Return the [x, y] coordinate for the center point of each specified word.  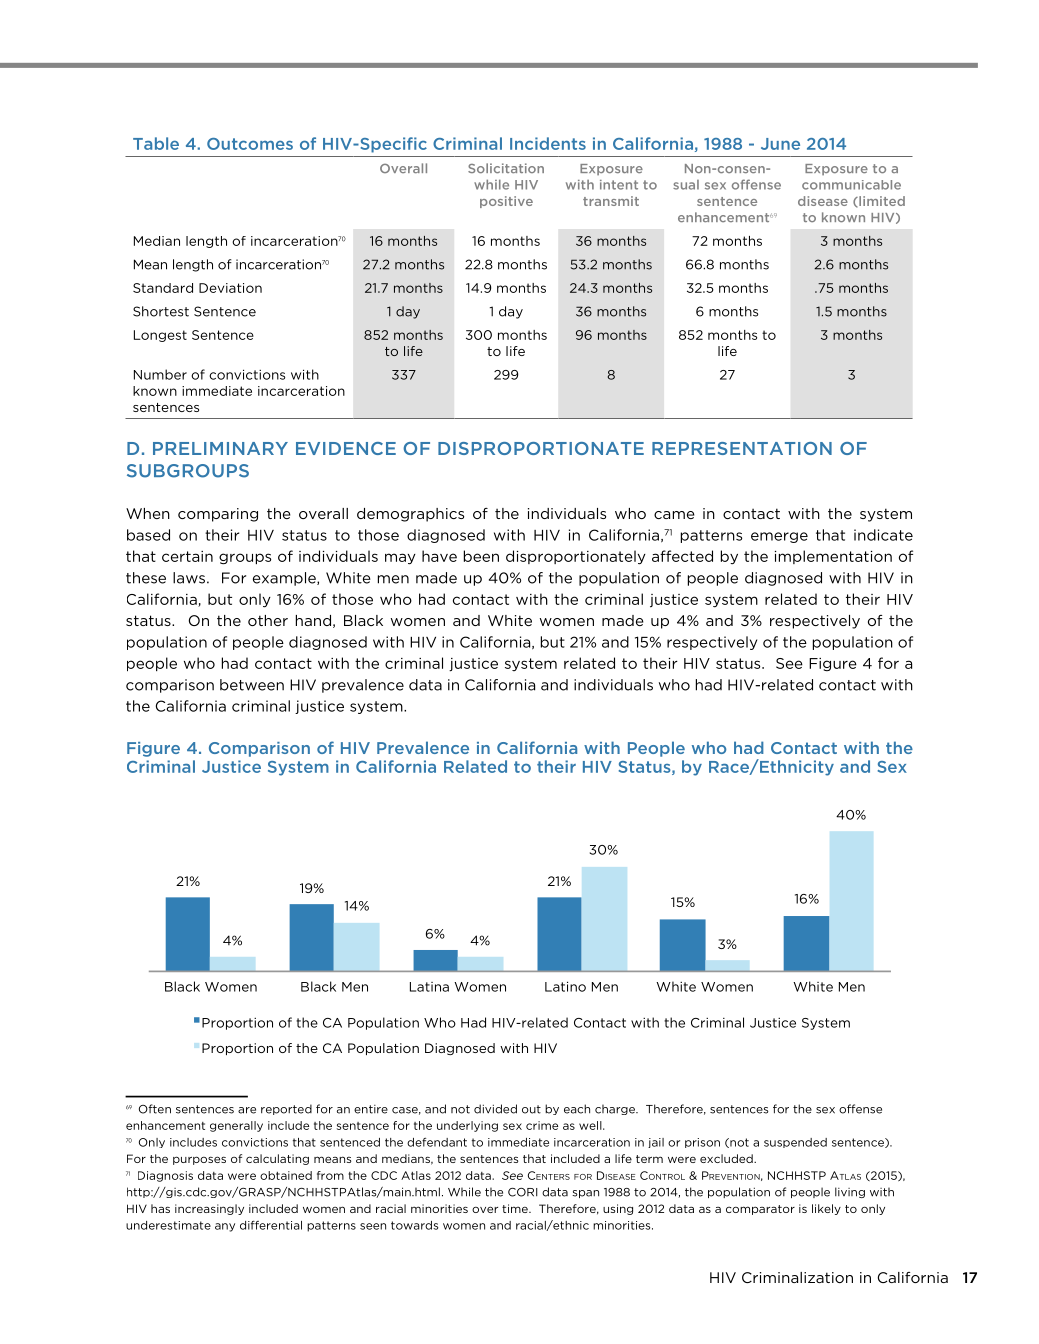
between [252, 685]
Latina [429, 987]
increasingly [209, 1209]
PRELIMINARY [220, 448]
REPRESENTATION [742, 448]
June [780, 144]
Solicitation [506, 168]
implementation [833, 557]
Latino [565, 986]
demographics [410, 515]
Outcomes [250, 144]
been [481, 556]
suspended [795, 1143]
